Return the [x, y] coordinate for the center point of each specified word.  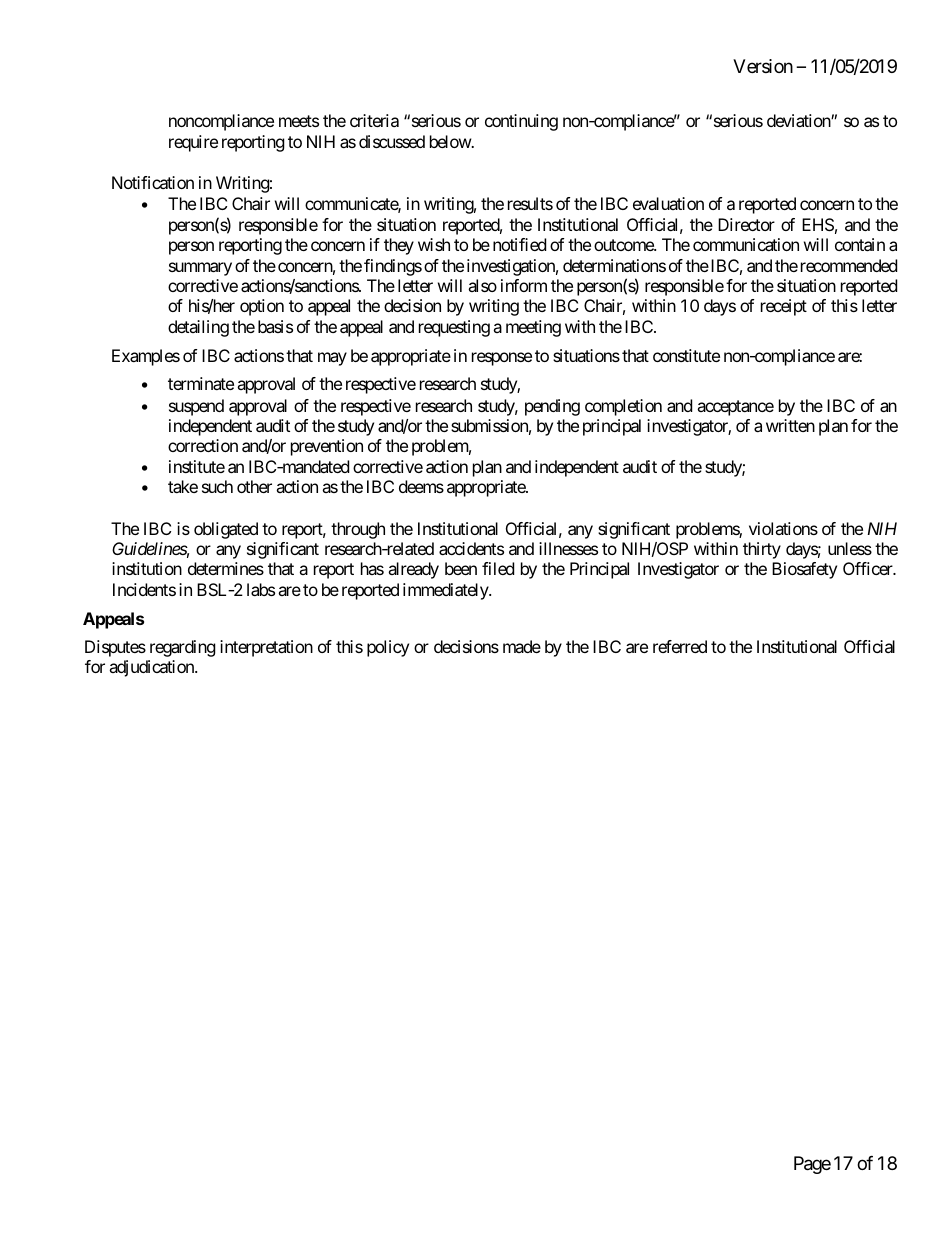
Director [746, 224]
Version [763, 66]
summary [200, 269]
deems [421, 486]
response [502, 359]
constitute [686, 355]
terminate [201, 383]
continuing [521, 122]
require [193, 143]
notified [519, 244]
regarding [183, 648]
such [217, 486]
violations [783, 528]
